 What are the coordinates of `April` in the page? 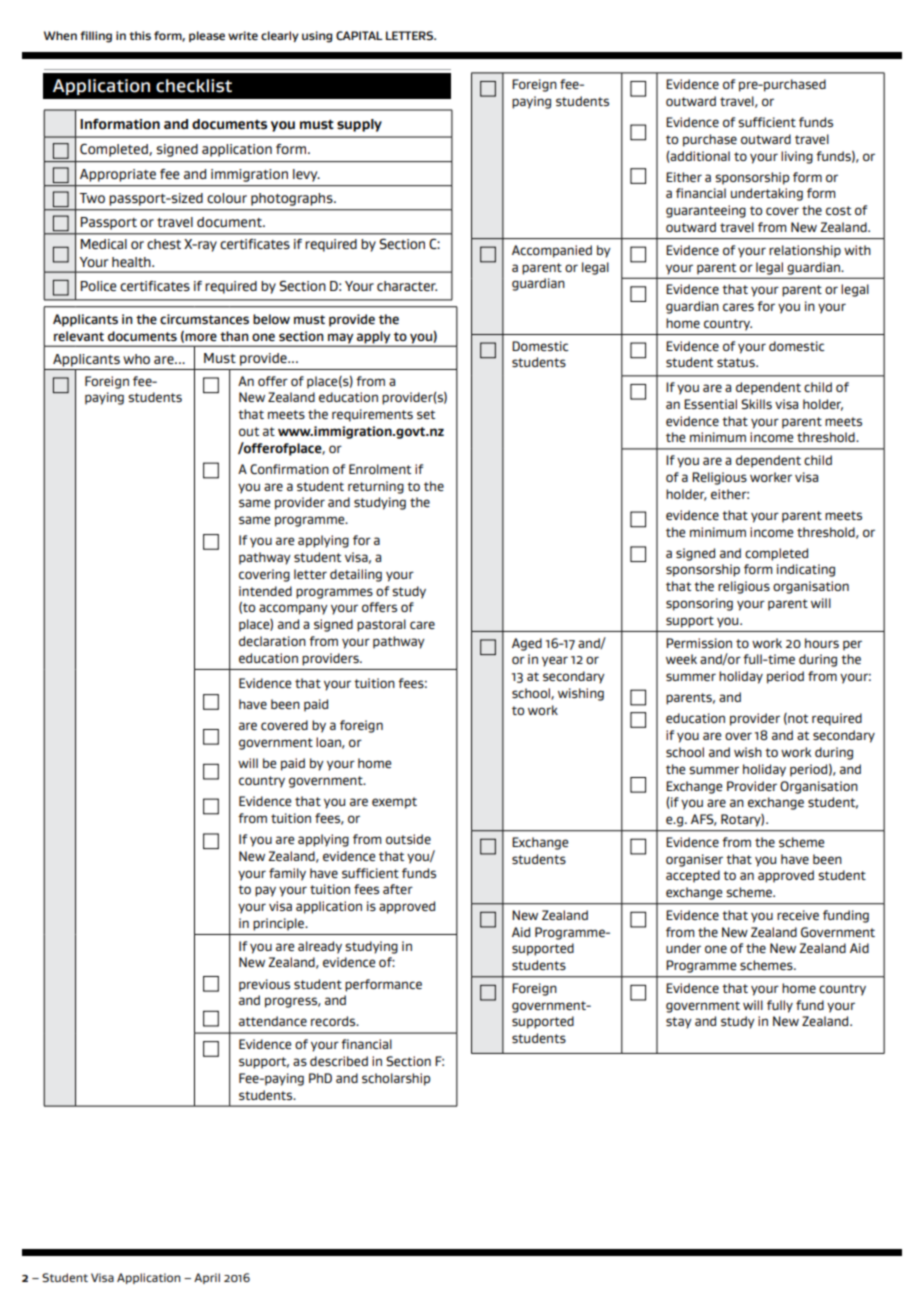 It's located at (207, 1278).
